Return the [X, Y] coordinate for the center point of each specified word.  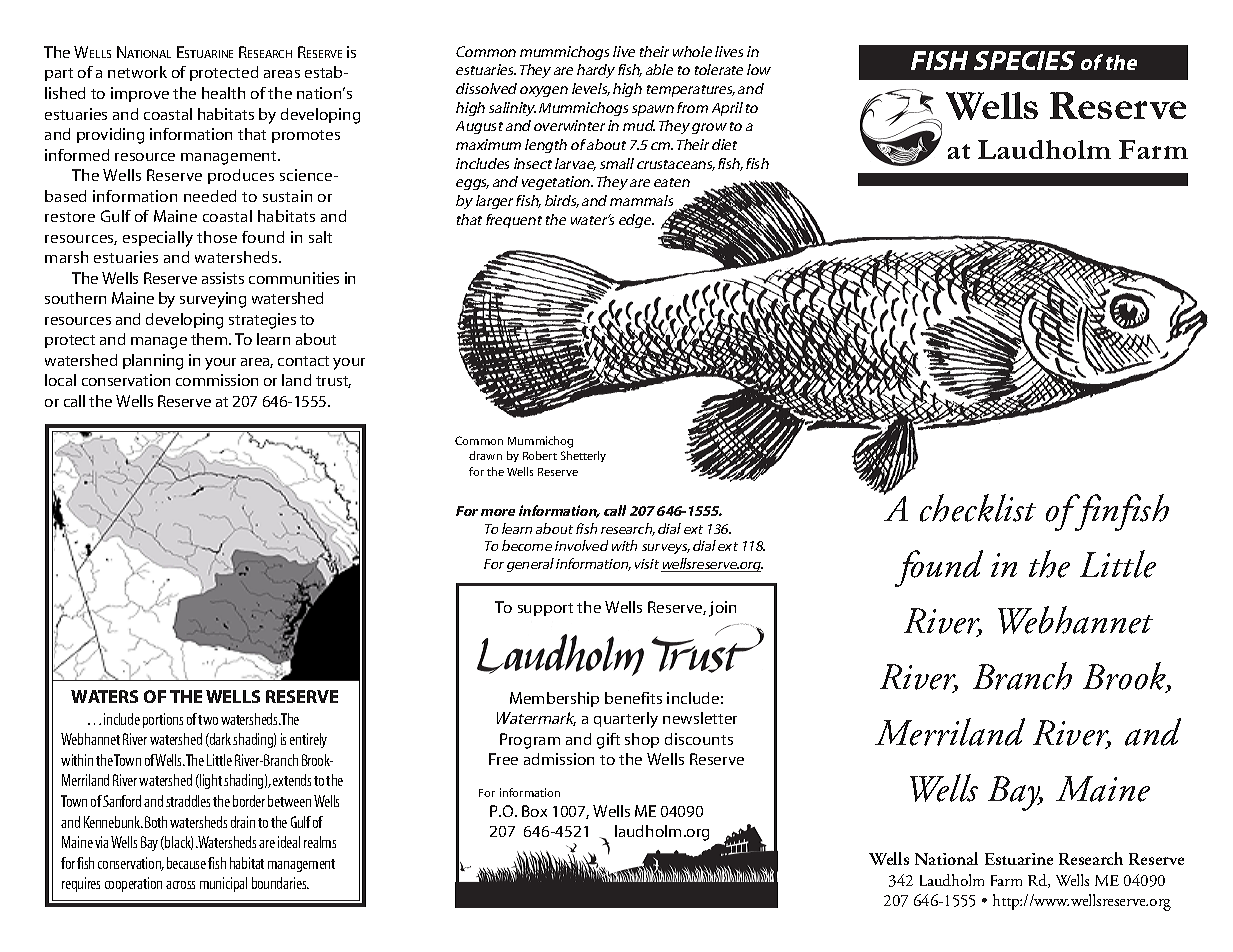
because [186, 863]
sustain [287, 196]
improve [140, 94]
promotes [306, 136]
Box [534, 811]
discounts [699, 739]
